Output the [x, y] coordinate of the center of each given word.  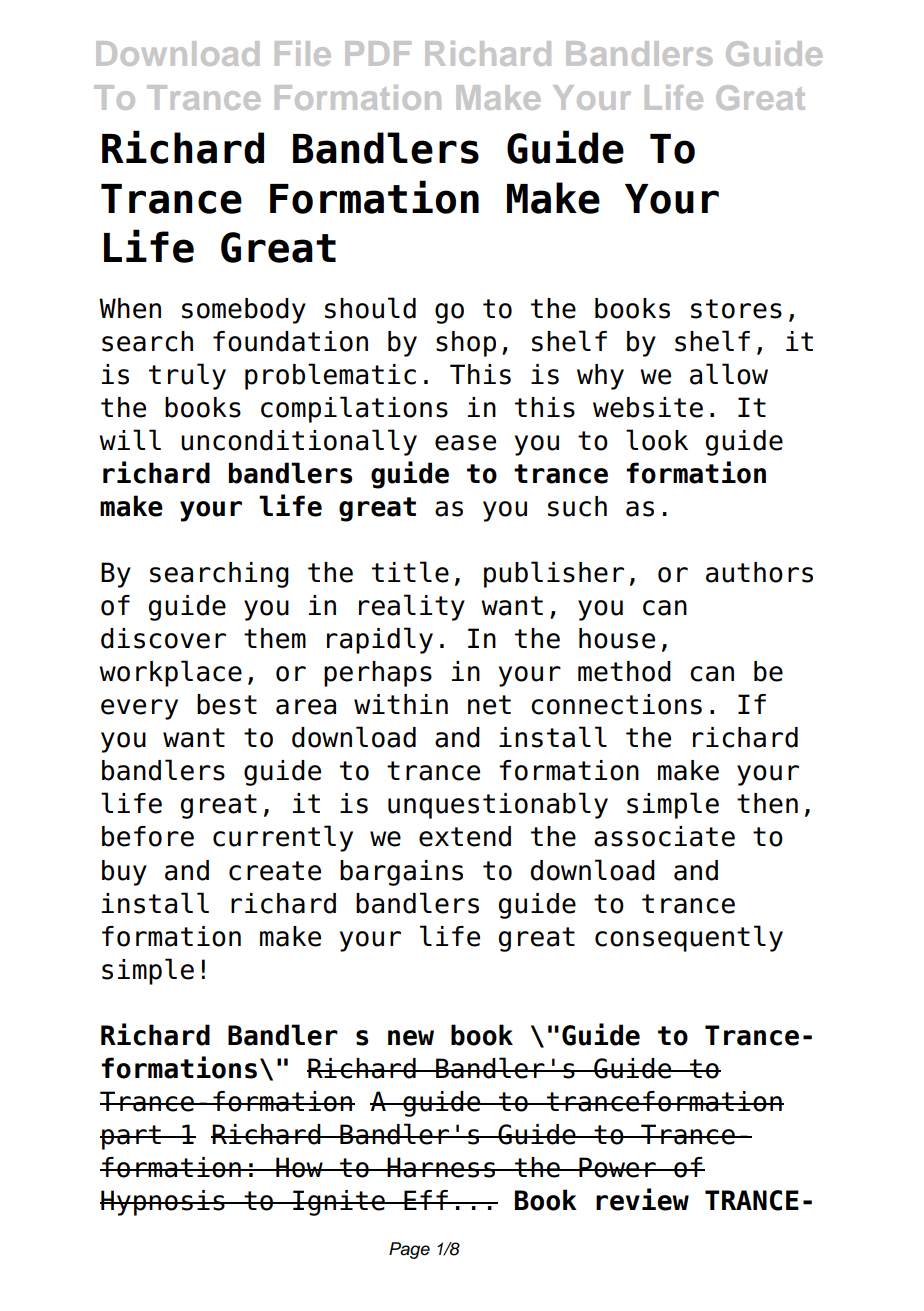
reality [412, 607]
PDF [378, 53]
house [617, 638]
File [303, 53]
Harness [442, 1167]
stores [736, 309]
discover [163, 638]
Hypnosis [163, 1203]
